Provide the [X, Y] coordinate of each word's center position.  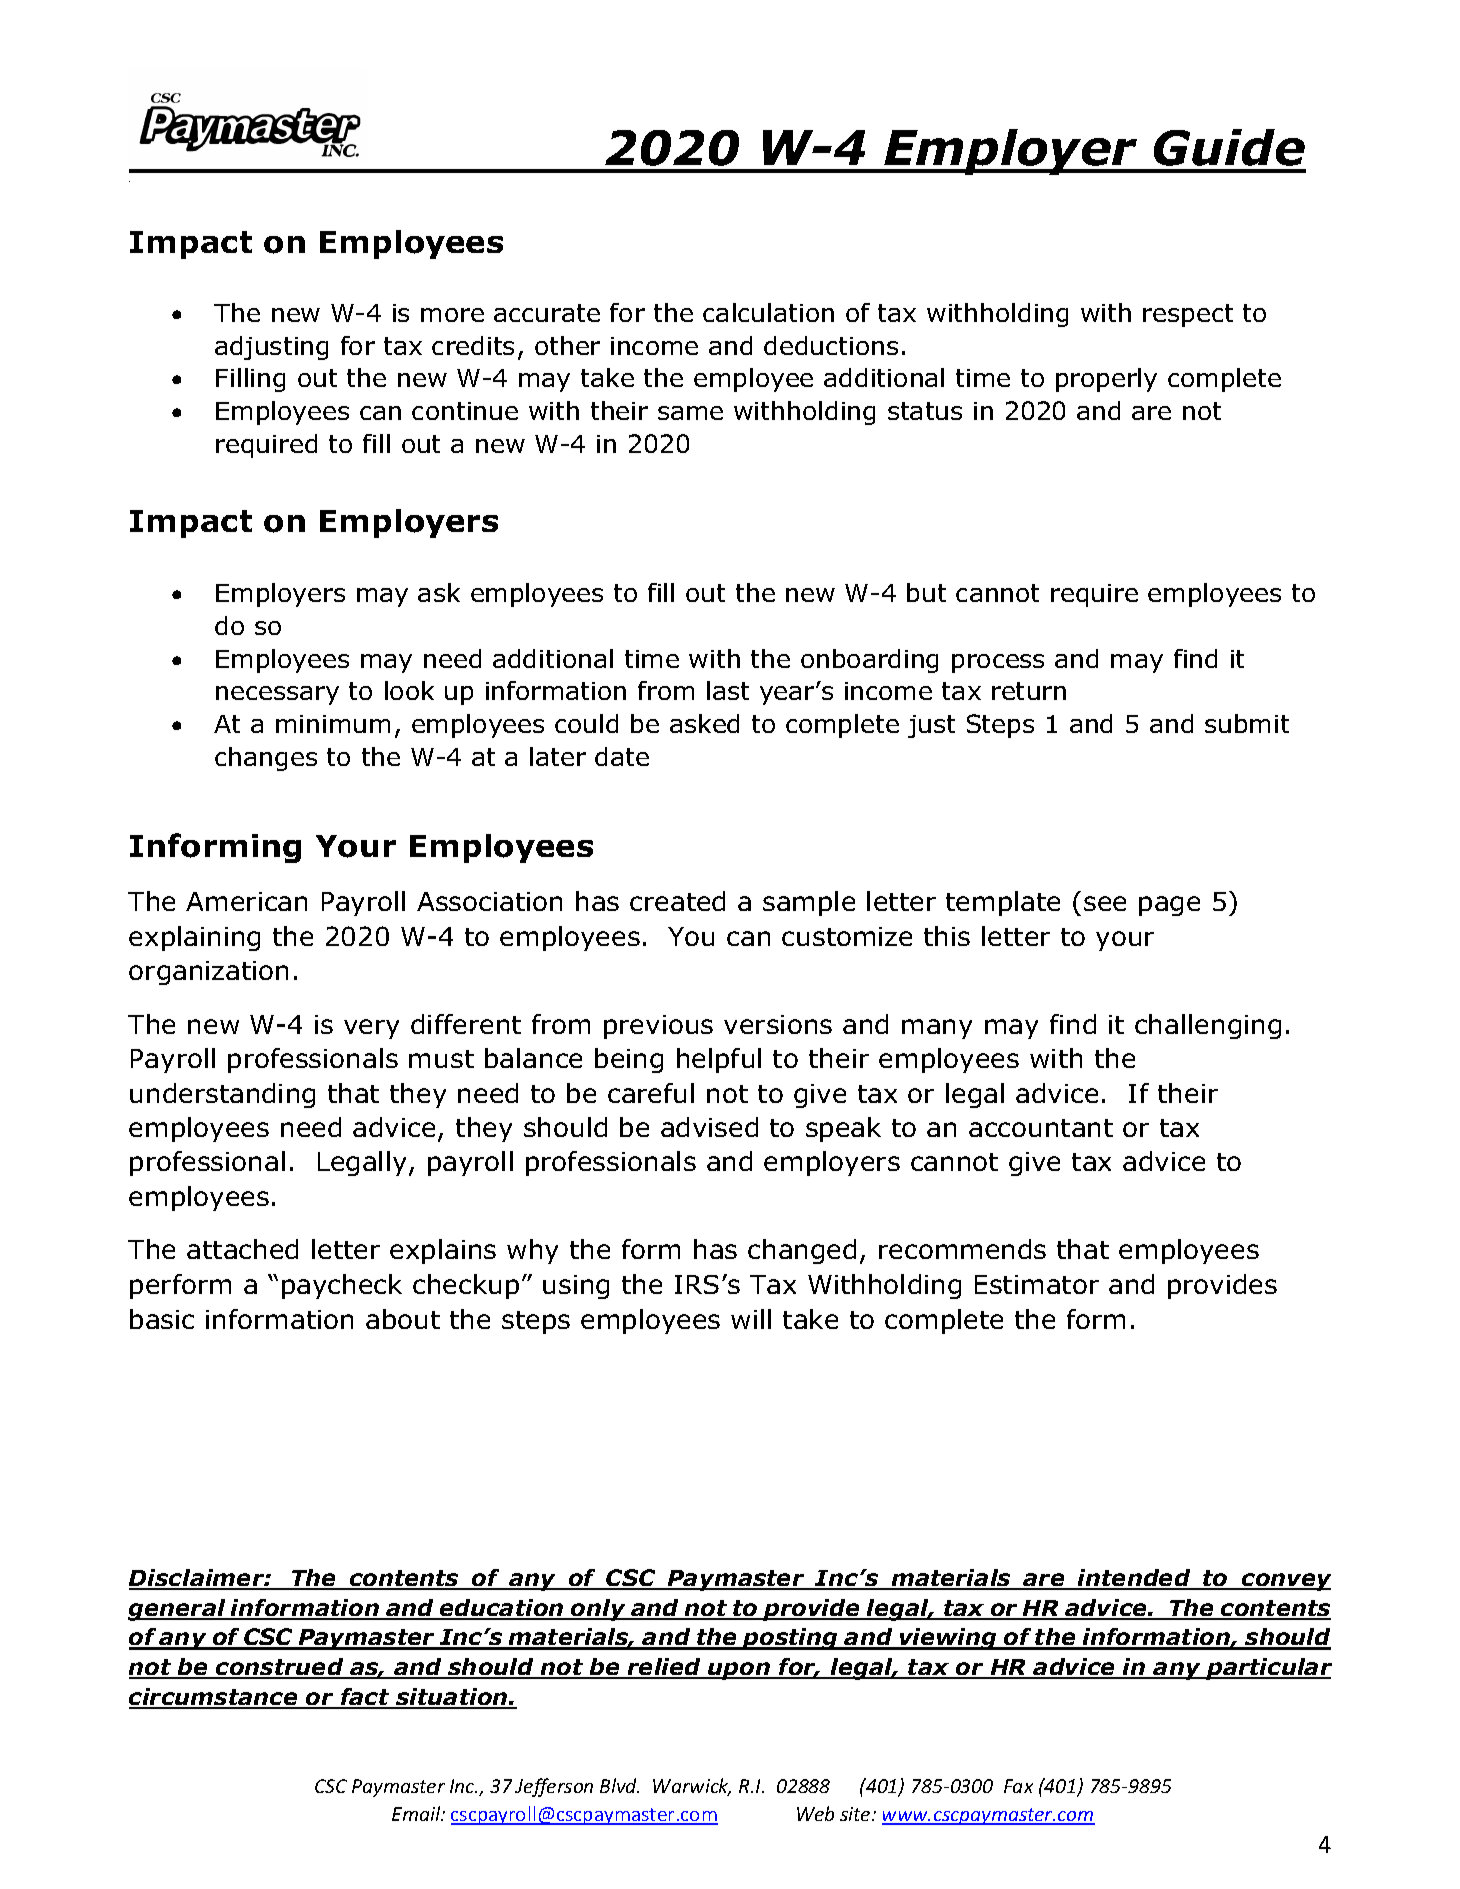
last [728, 690]
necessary [277, 695]
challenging [1208, 1026]
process [998, 663]
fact [365, 1698]
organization [208, 973]
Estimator [1037, 1284]
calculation [768, 312]
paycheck [342, 1286]
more [452, 315]
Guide [1229, 147]
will [751, 1319]
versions [778, 1024]
